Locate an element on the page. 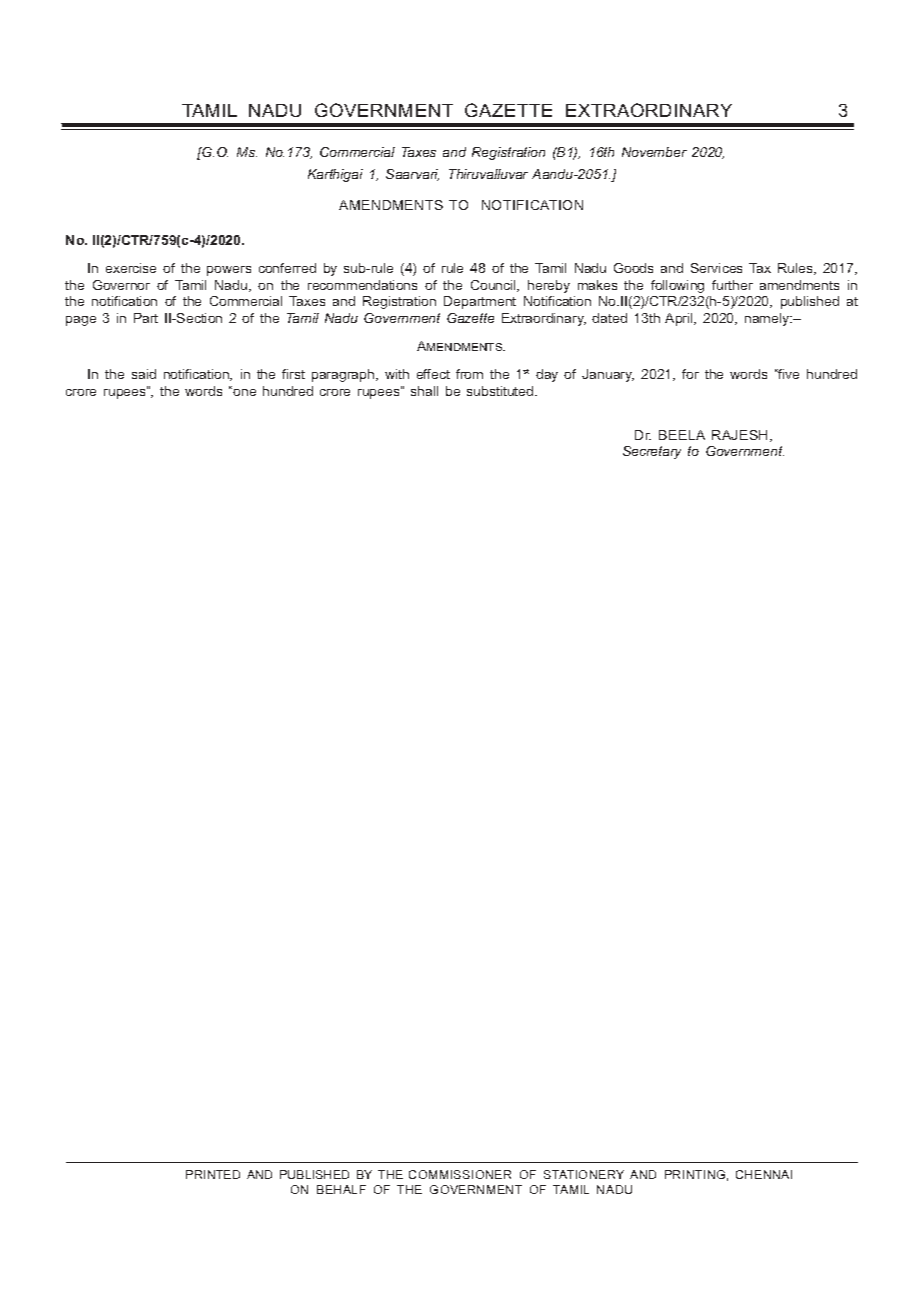 Image resolution: width=924 pixels, height=1308 pixels. exercise is located at coordinates (131, 268).
